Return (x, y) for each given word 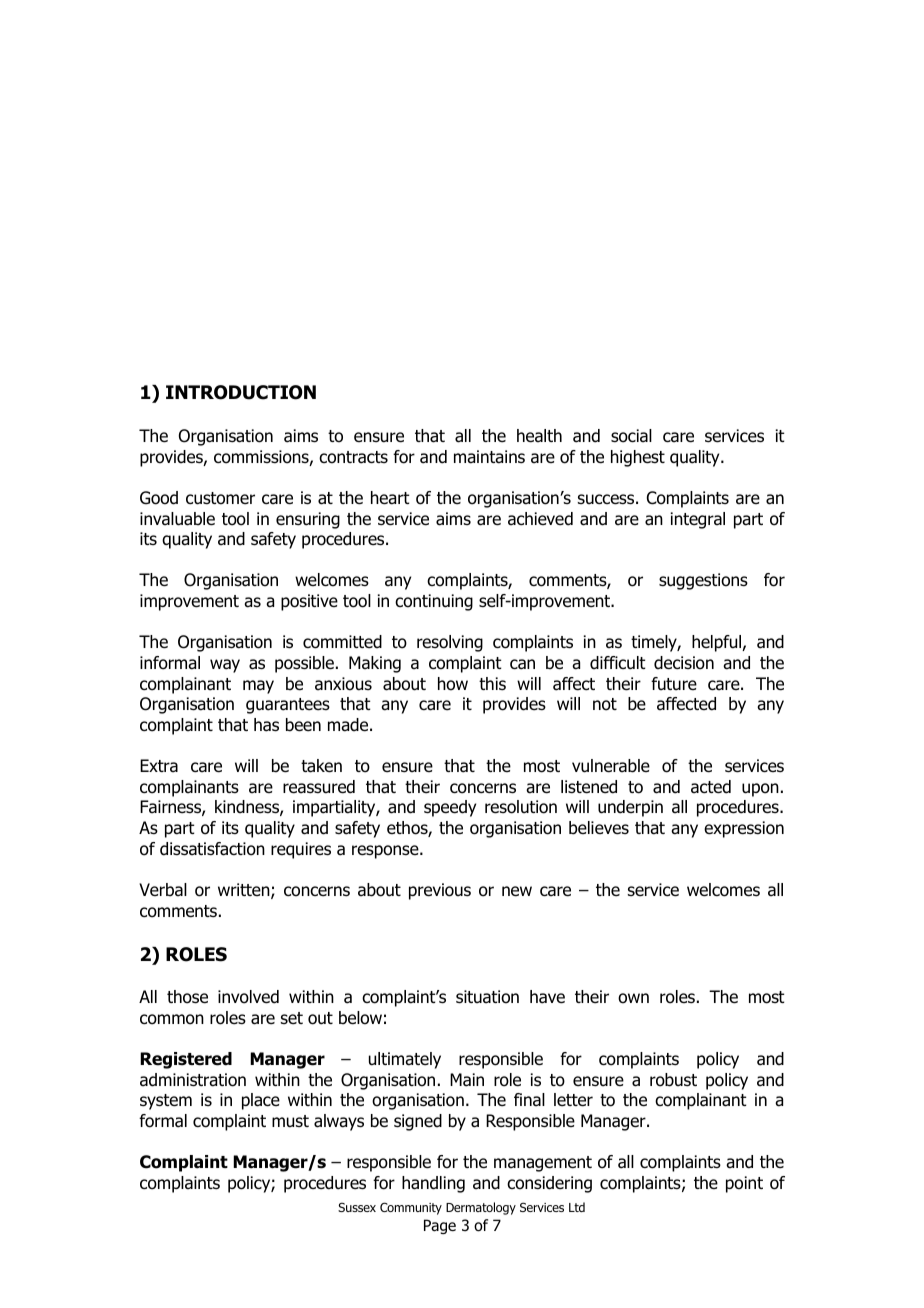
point (744, 1184)
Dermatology (481, 1208)
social (631, 436)
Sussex (357, 1207)
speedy (450, 808)
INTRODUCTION (241, 392)
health (539, 436)
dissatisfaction (212, 849)
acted (711, 787)
